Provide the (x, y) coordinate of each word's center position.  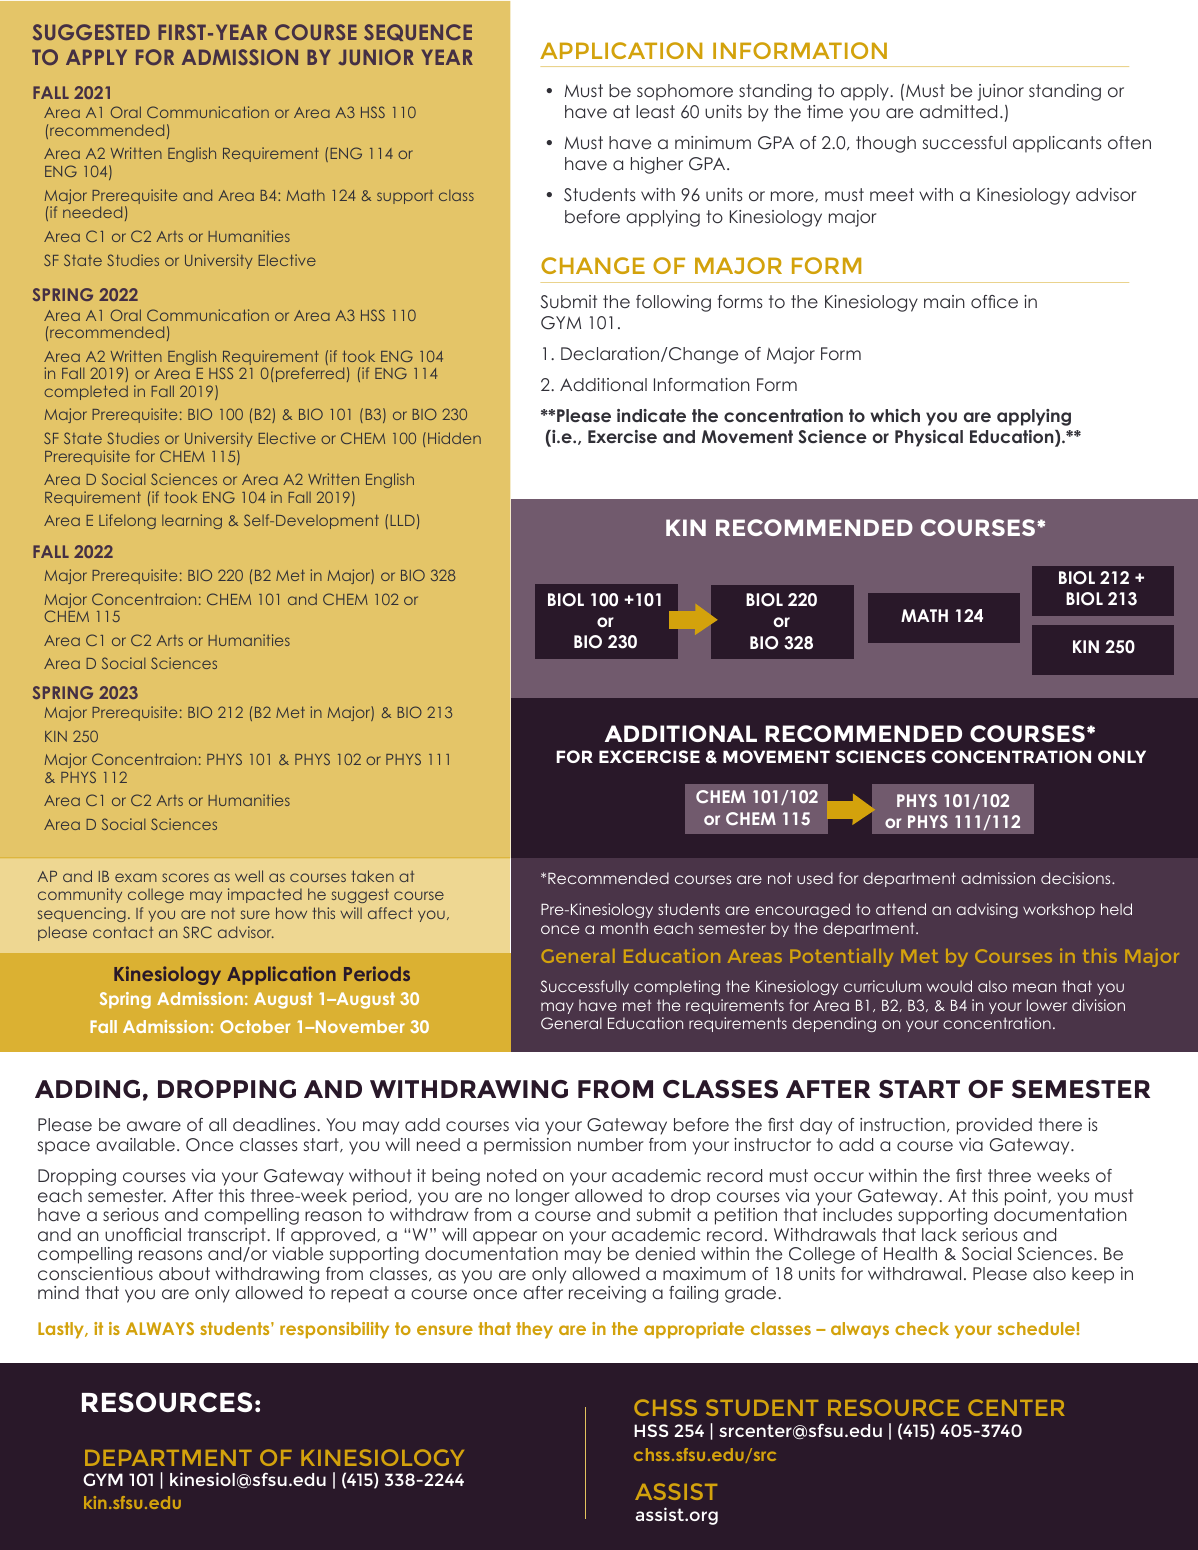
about (184, 1273)
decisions (1077, 878)
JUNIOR (376, 57)
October (255, 1026)
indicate (651, 415)
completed (86, 392)
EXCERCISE (649, 756)
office (994, 301)
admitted (958, 111)
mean (1034, 987)
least (655, 111)
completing (677, 987)
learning (192, 521)
